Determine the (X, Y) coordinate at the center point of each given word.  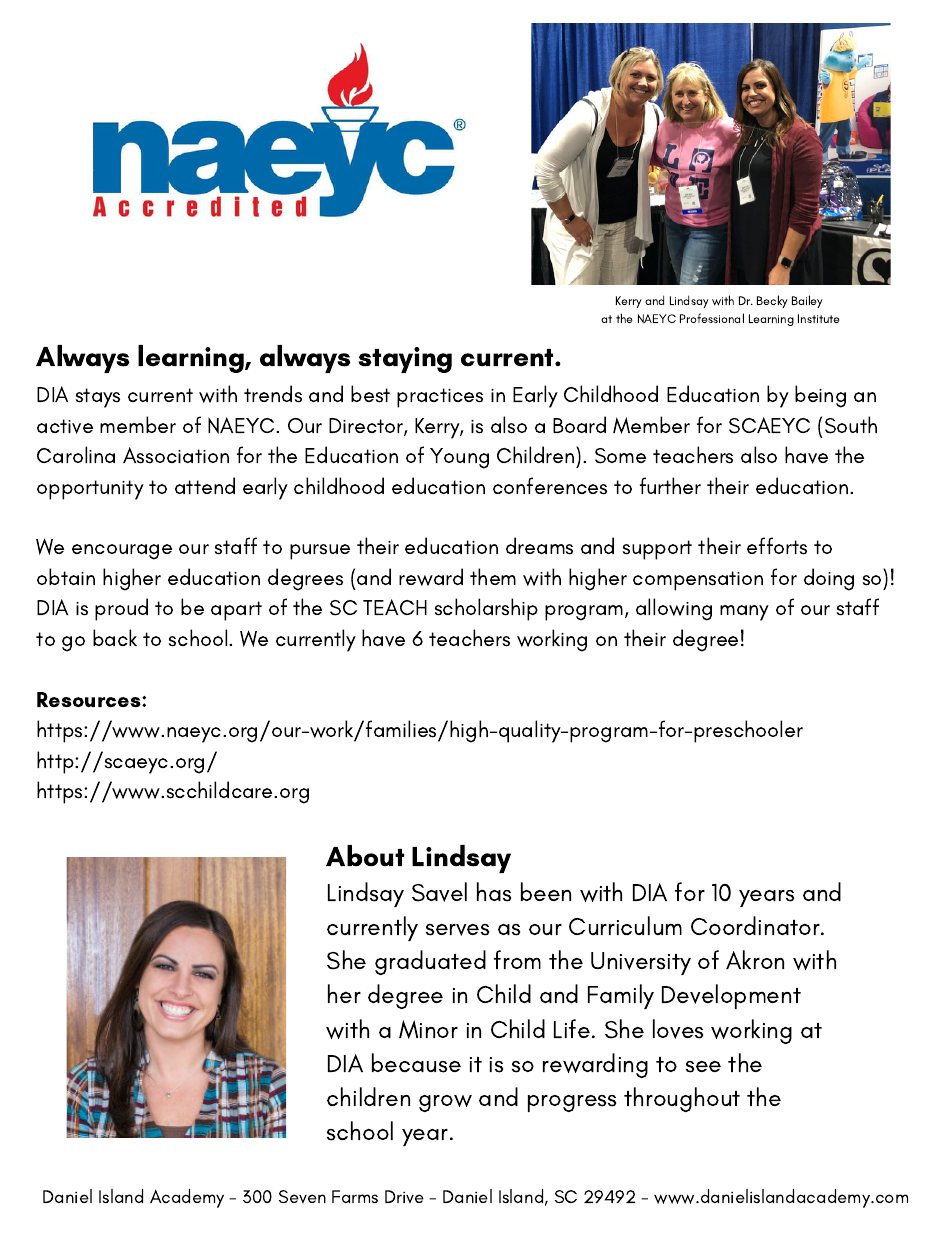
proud (121, 609)
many (744, 613)
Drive (404, 1196)
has (494, 892)
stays (98, 398)
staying (405, 360)
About (365, 855)
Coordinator (756, 925)
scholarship (486, 609)
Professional (712, 318)
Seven (302, 1196)
